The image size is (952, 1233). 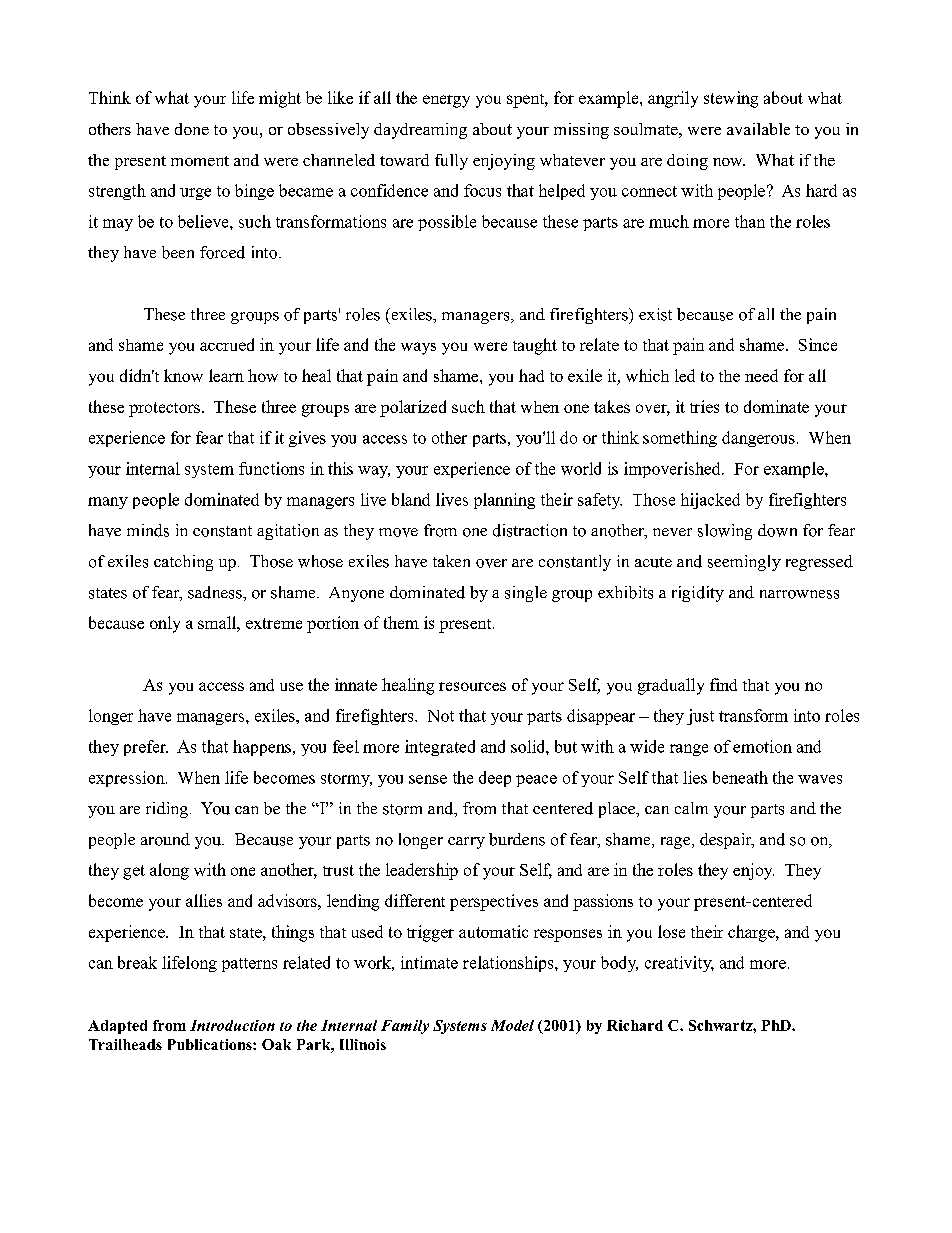 What do you see at coordinates (727, 841) in the screenshot?
I see `despair` at bounding box center [727, 841].
